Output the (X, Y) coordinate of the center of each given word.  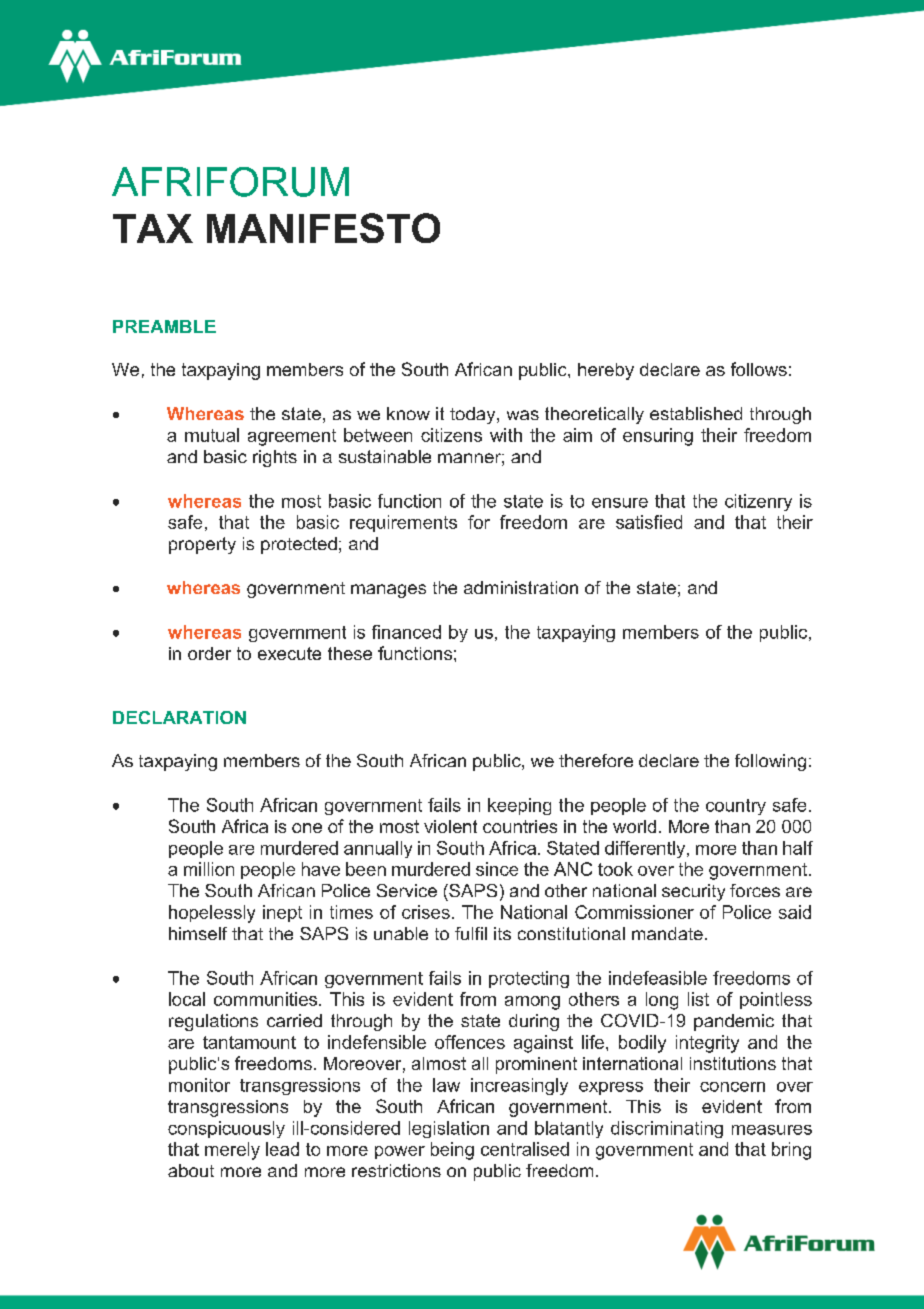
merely (232, 1151)
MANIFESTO (323, 228)
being (452, 1151)
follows (759, 369)
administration (521, 587)
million (209, 869)
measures (772, 1130)
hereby (606, 371)
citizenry (758, 502)
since (497, 869)
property (202, 545)
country (736, 807)
